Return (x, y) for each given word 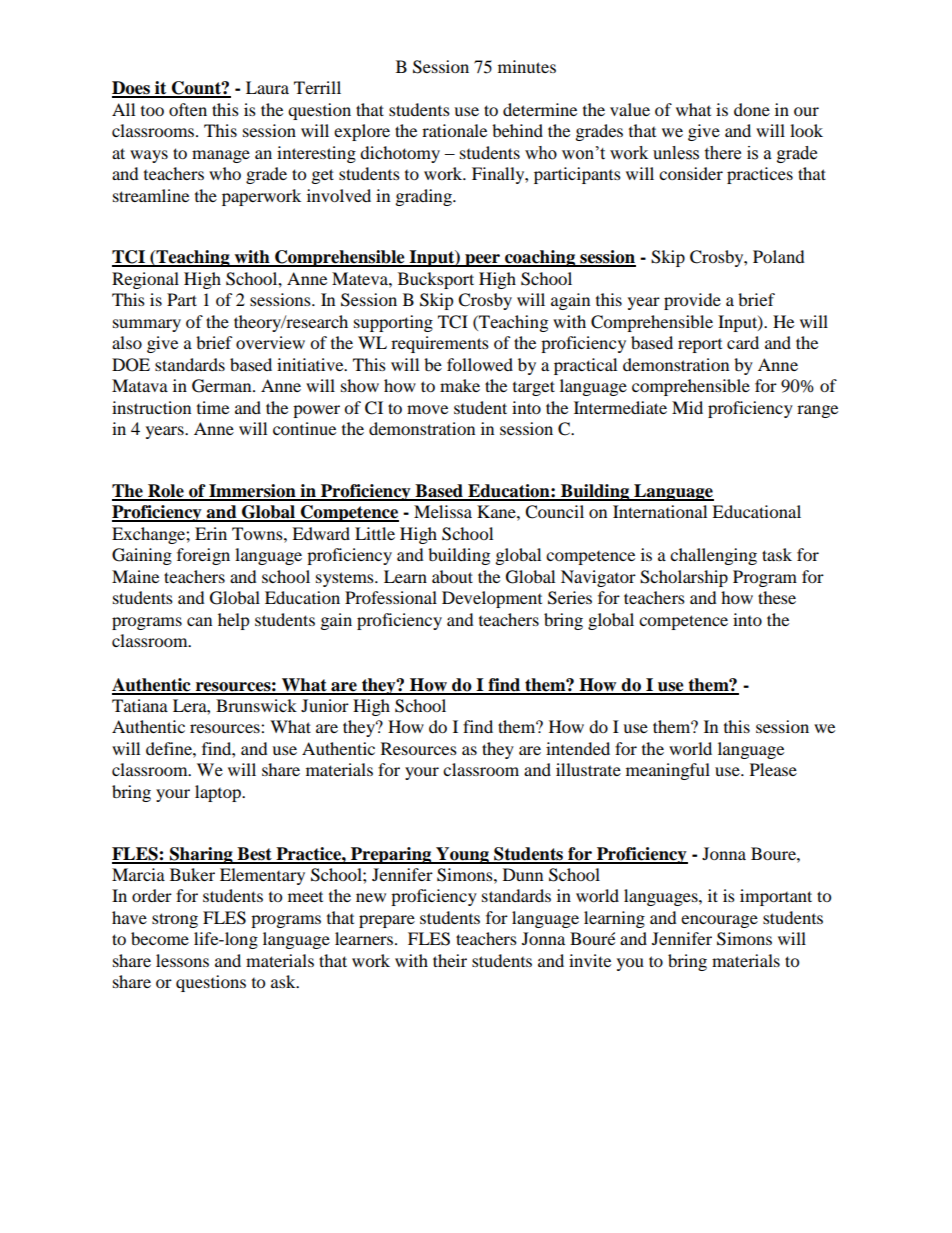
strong (175, 920)
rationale (454, 130)
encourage (719, 921)
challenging (713, 556)
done (752, 109)
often (188, 109)
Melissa (443, 511)
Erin (211, 533)
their (450, 960)
